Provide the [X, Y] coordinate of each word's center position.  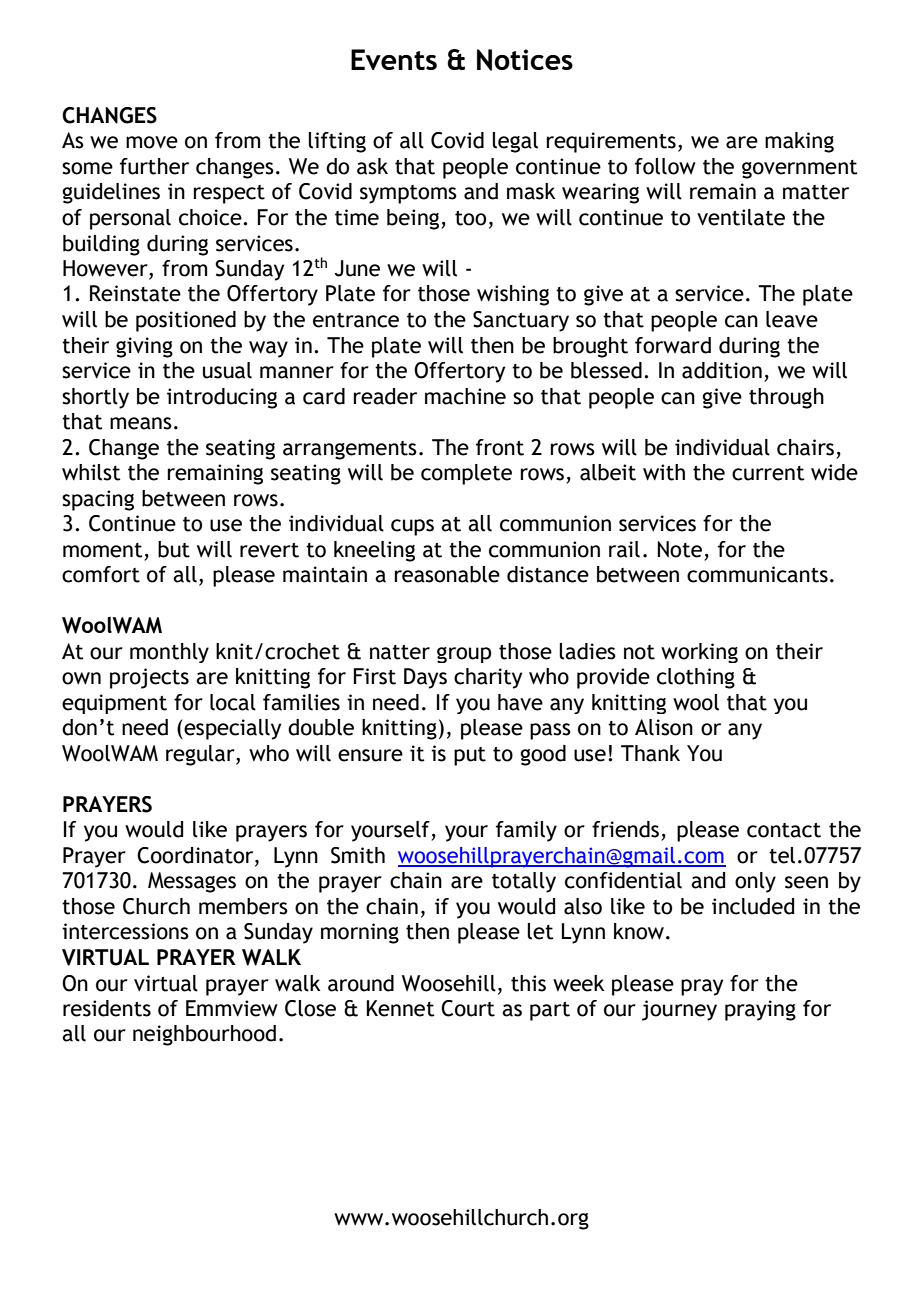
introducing [222, 398]
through [786, 398]
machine [465, 396]
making [799, 142]
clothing [696, 678]
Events [394, 59]
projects [149, 678]
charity [488, 678]
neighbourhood [204, 1035]
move [152, 142]
